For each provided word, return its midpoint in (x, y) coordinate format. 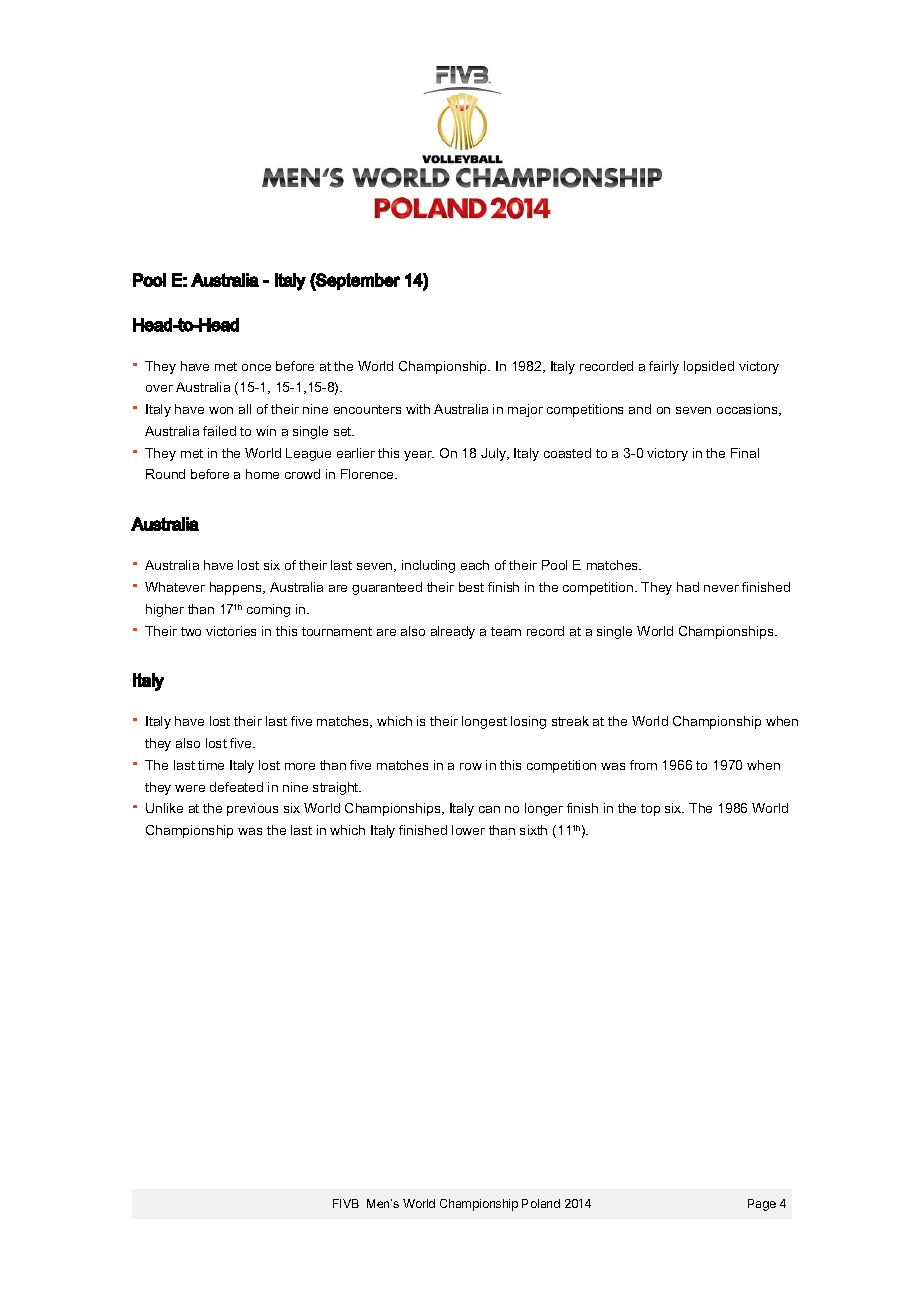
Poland (541, 1203)
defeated (236, 787)
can (489, 809)
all (245, 409)
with (418, 409)
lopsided (709, 367)
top (650, 810)
